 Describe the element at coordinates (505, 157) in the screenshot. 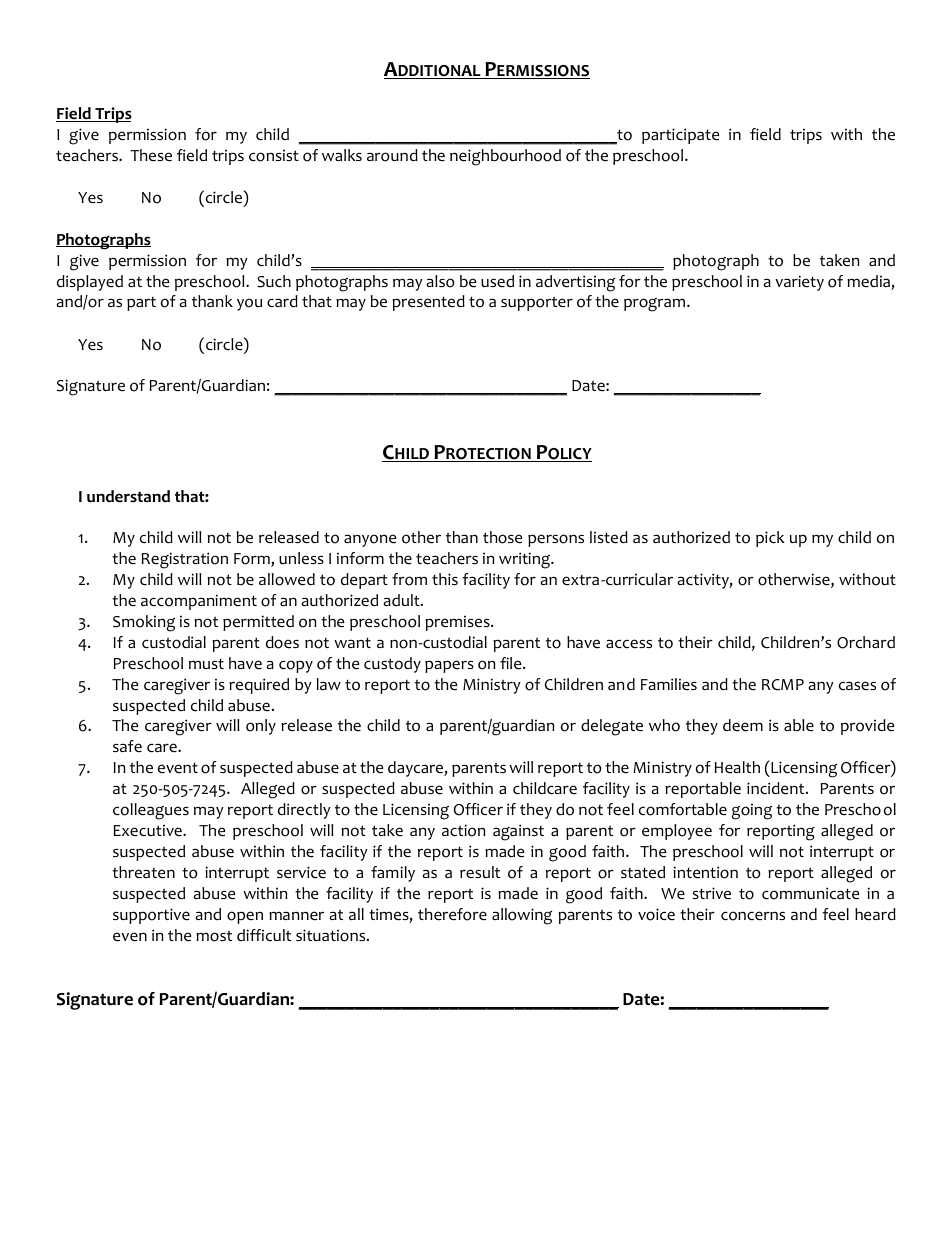

I see `neighbourhood` at that location.
